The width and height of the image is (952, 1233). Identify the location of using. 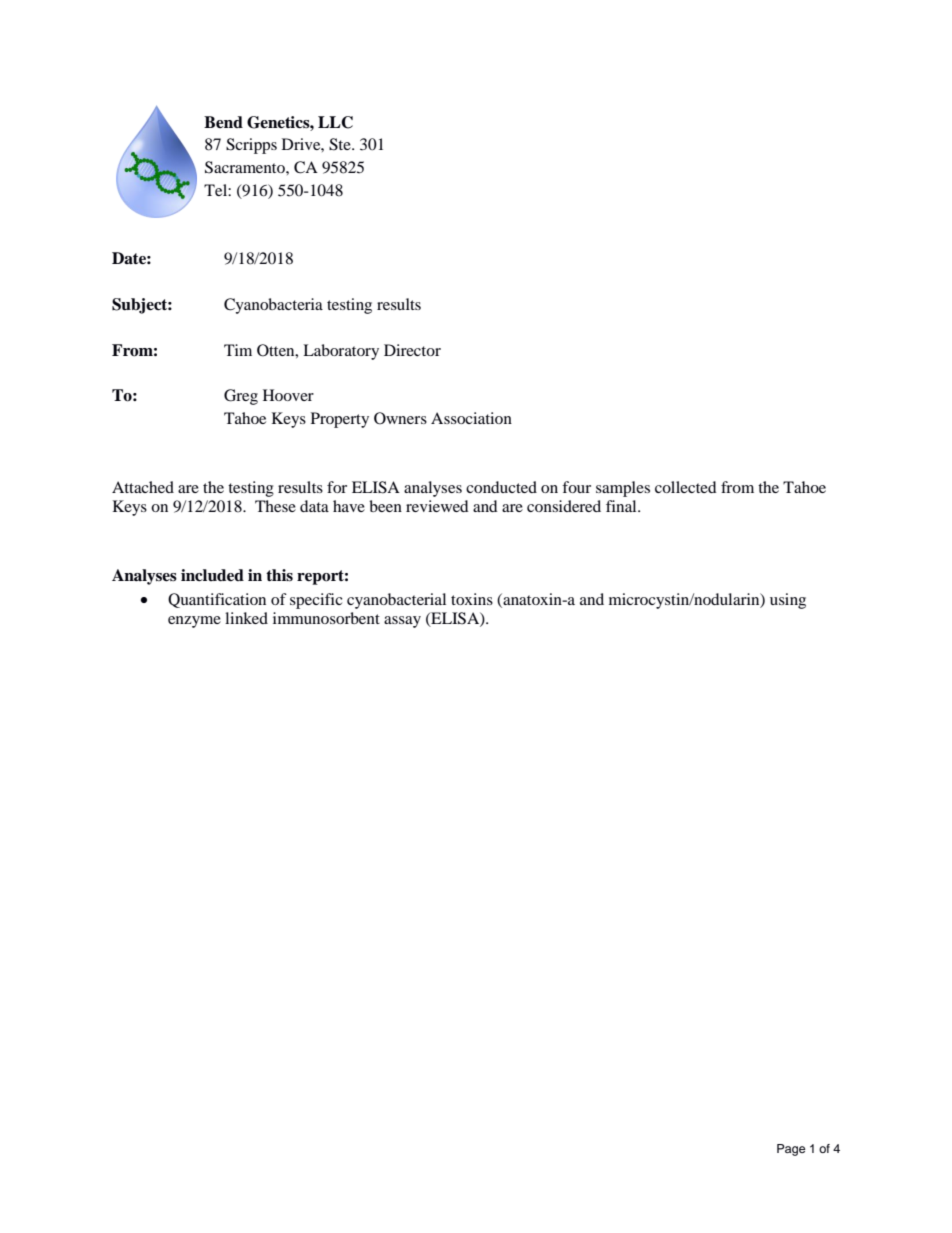
(788, 601).
